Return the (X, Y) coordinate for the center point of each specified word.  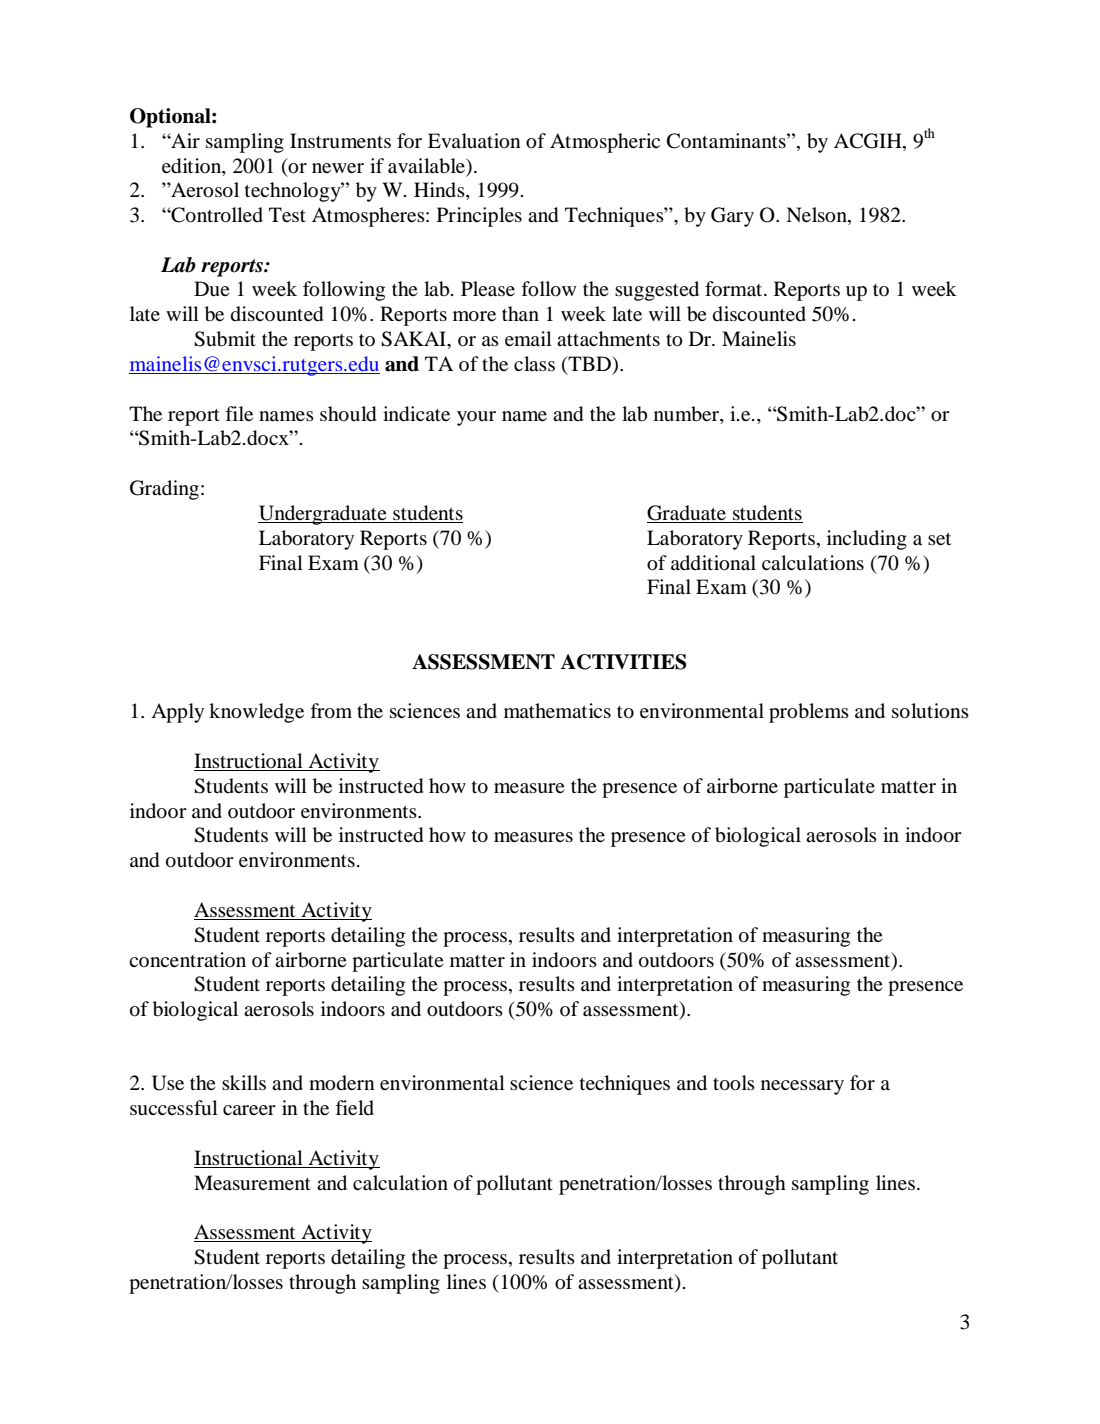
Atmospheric (605, 143)
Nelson (817, 216)
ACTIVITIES (623, 662)
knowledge (256, 713)
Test (287, 214)
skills (244, 1082)
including (867, 540)
